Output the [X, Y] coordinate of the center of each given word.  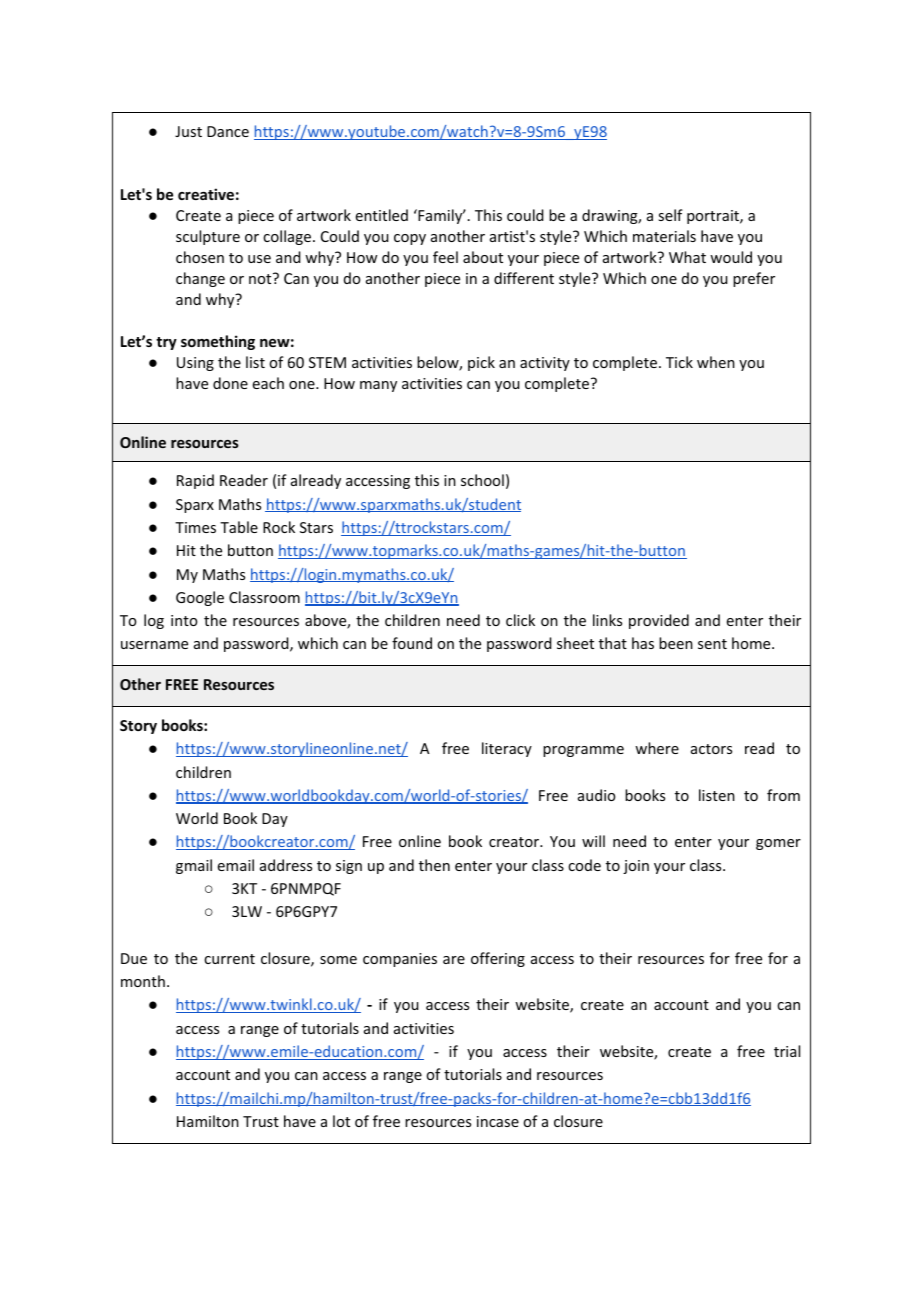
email [236, 865]
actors [711, 749]
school [482, 480]
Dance [228, 131]
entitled [382, 215]
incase [498, 1121]
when [716, 362]
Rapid [195, 481]
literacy [507, 749]
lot [341, 1121]
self [670, 215]
